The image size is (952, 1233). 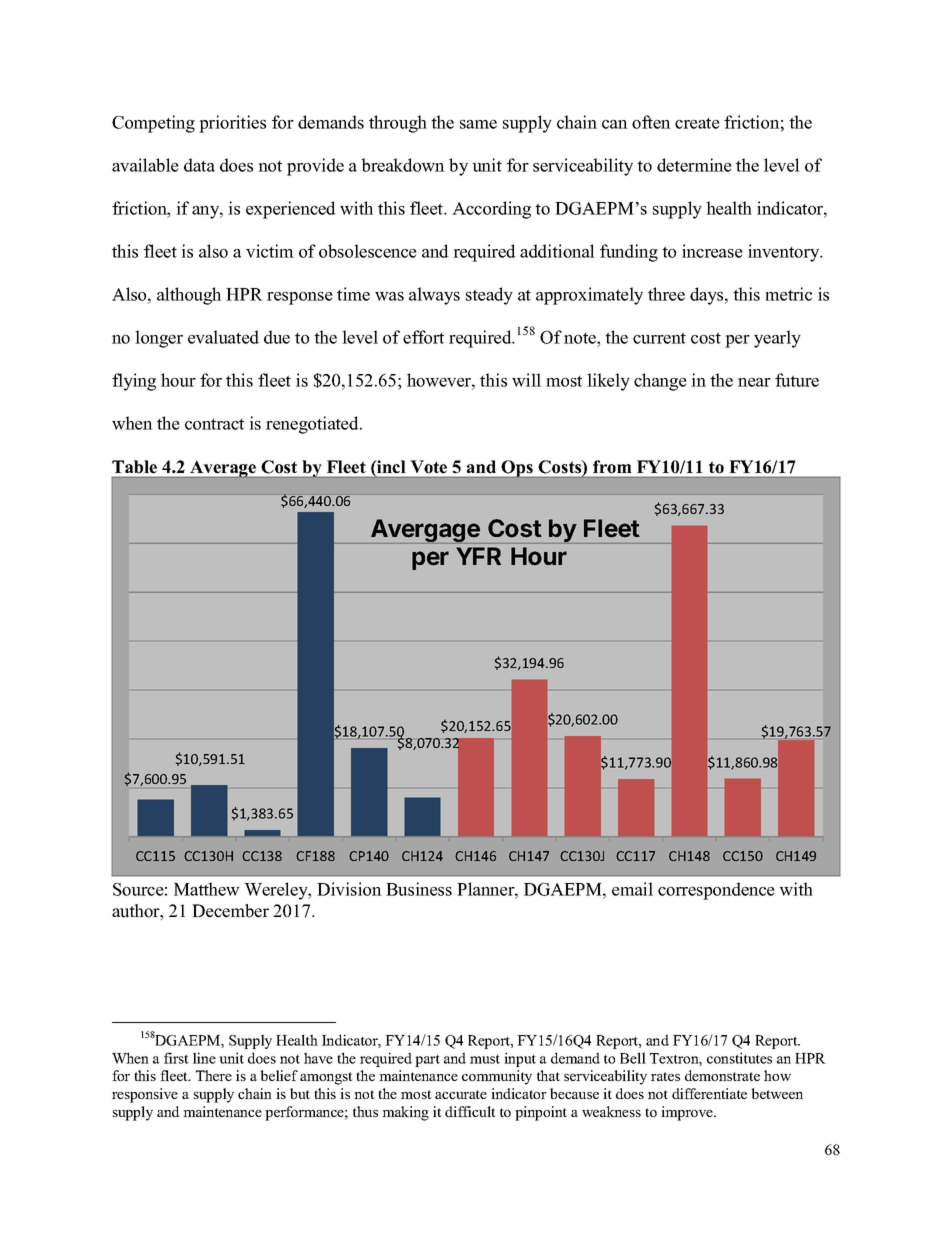 I want to click on Average, so click(x=223, y=469).
